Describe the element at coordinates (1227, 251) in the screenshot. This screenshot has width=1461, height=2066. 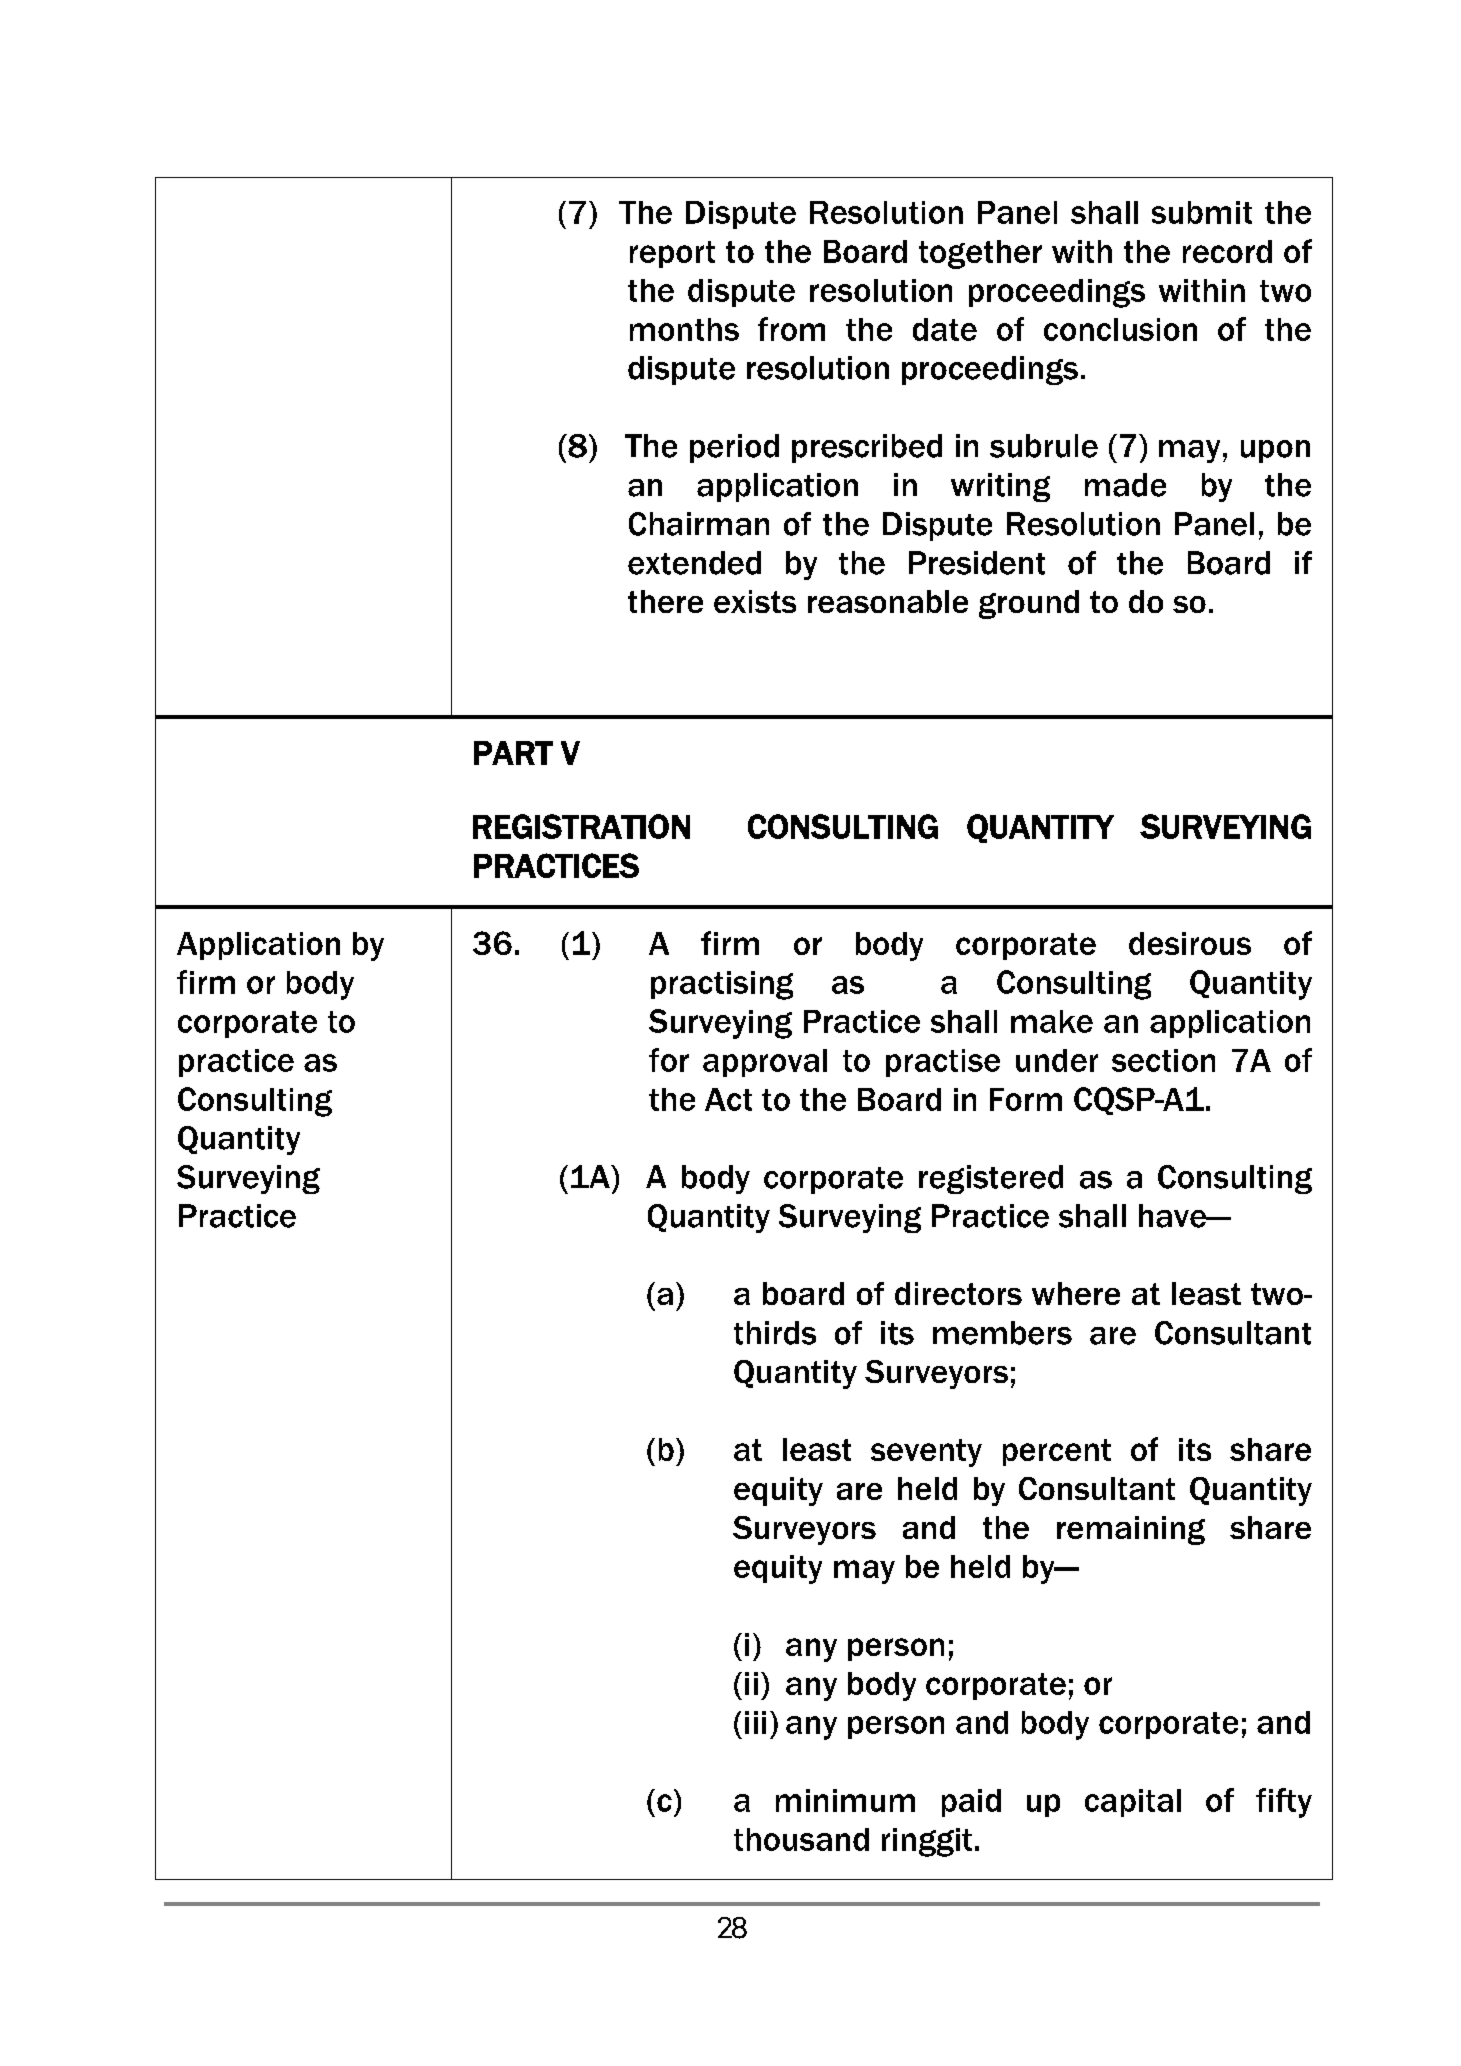
I see `record` at that location.
